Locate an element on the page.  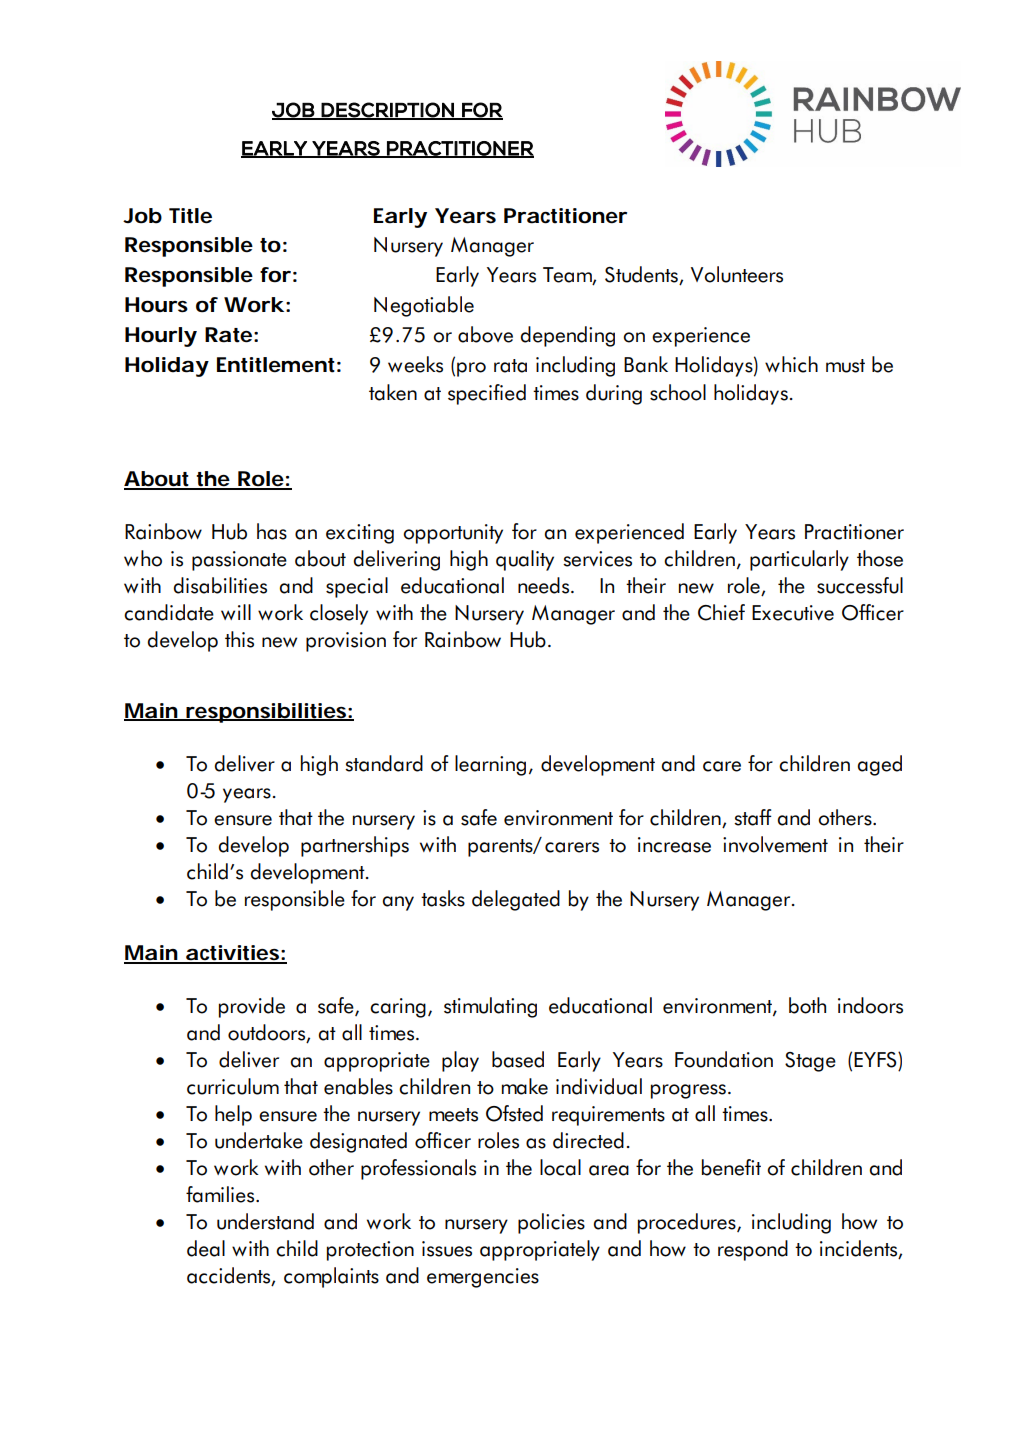
quality is located at coordinates (525, 560).
